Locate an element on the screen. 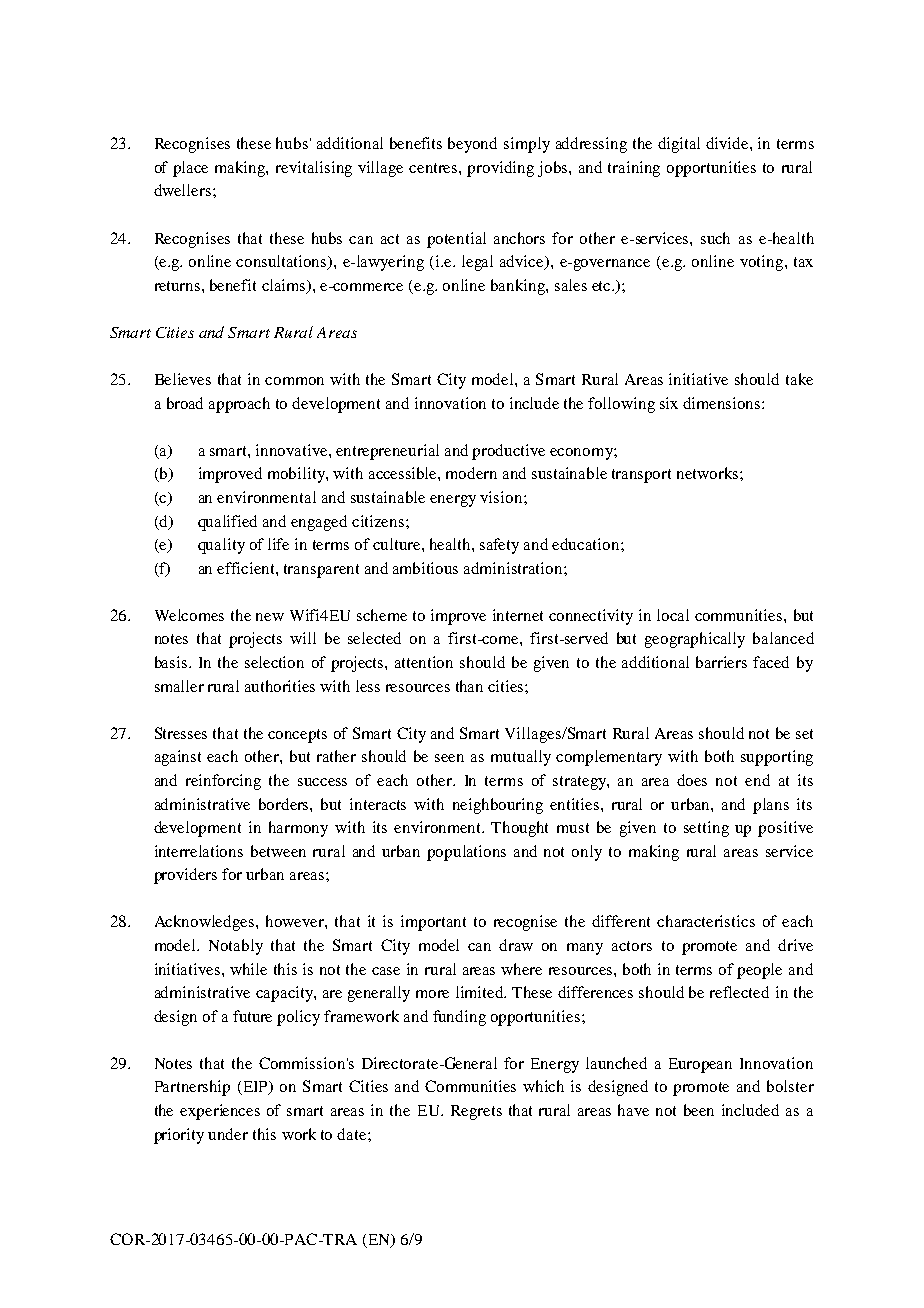 This screenshot has height=1308, width=924. providing is located at coordinates (500, 169).
